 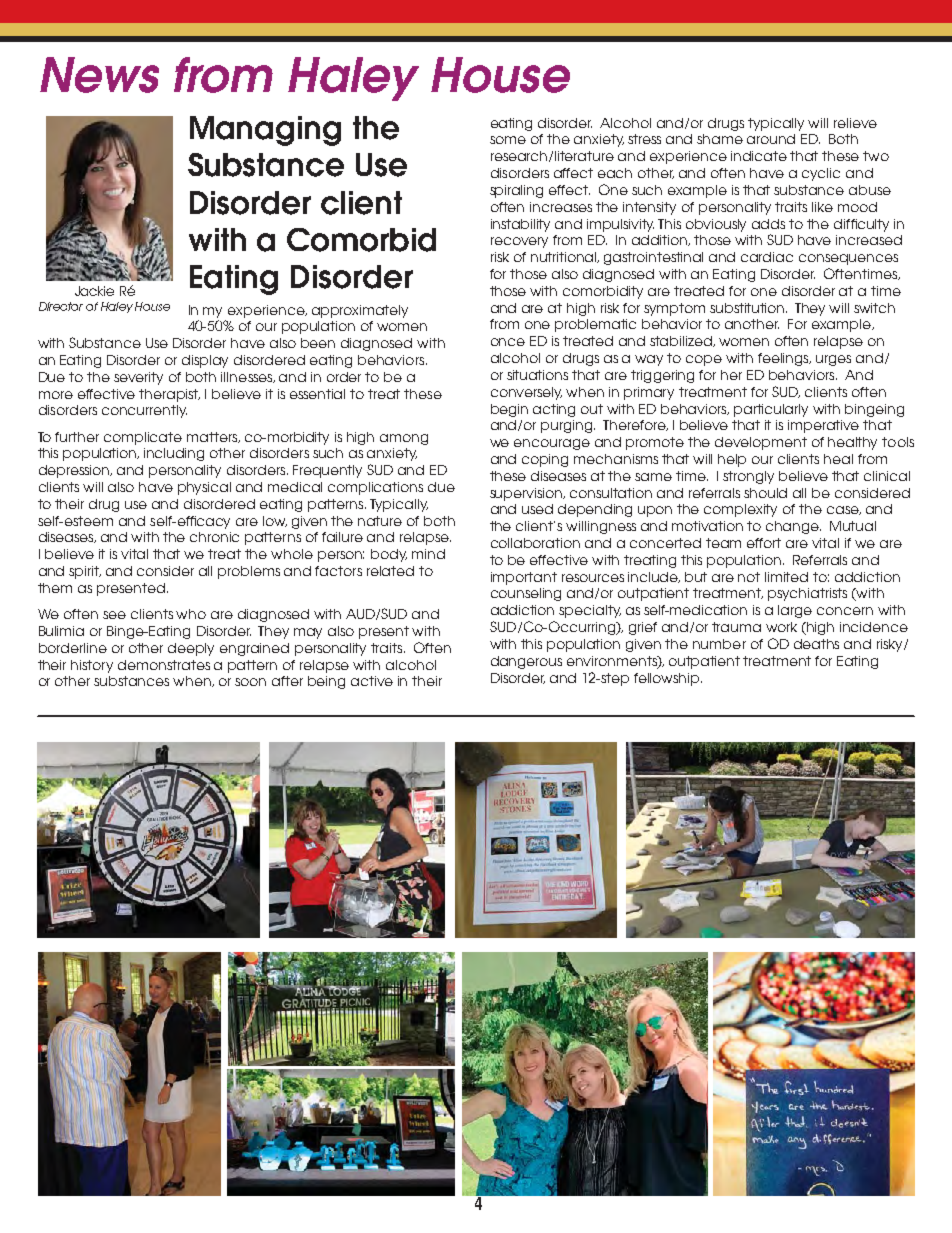 What do you see at coordinates (565, 257) in the screenshot?
I see `nutritional` at bounding box center [565, 257].
